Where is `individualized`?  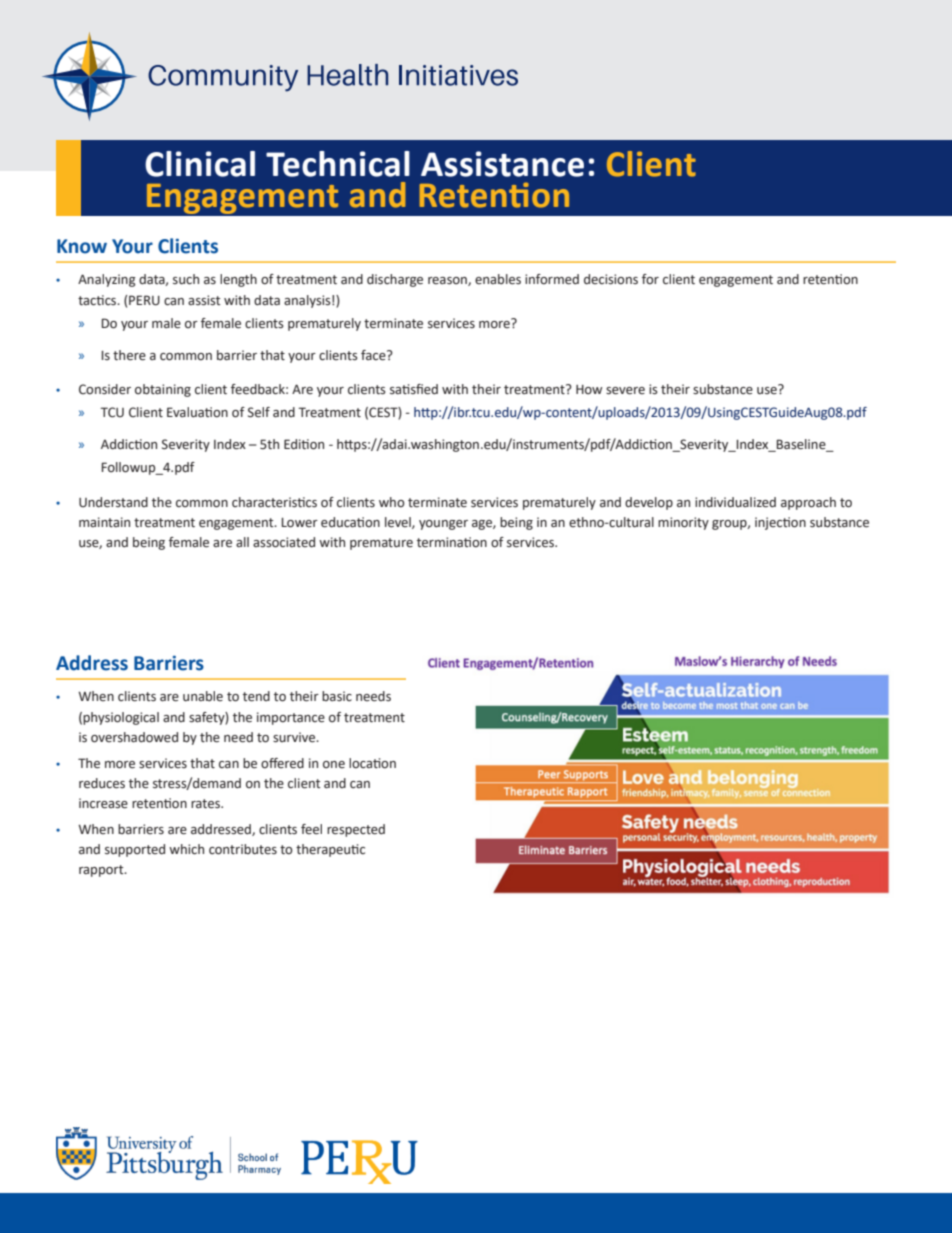
individualized is located at coordinates (735, 502).
